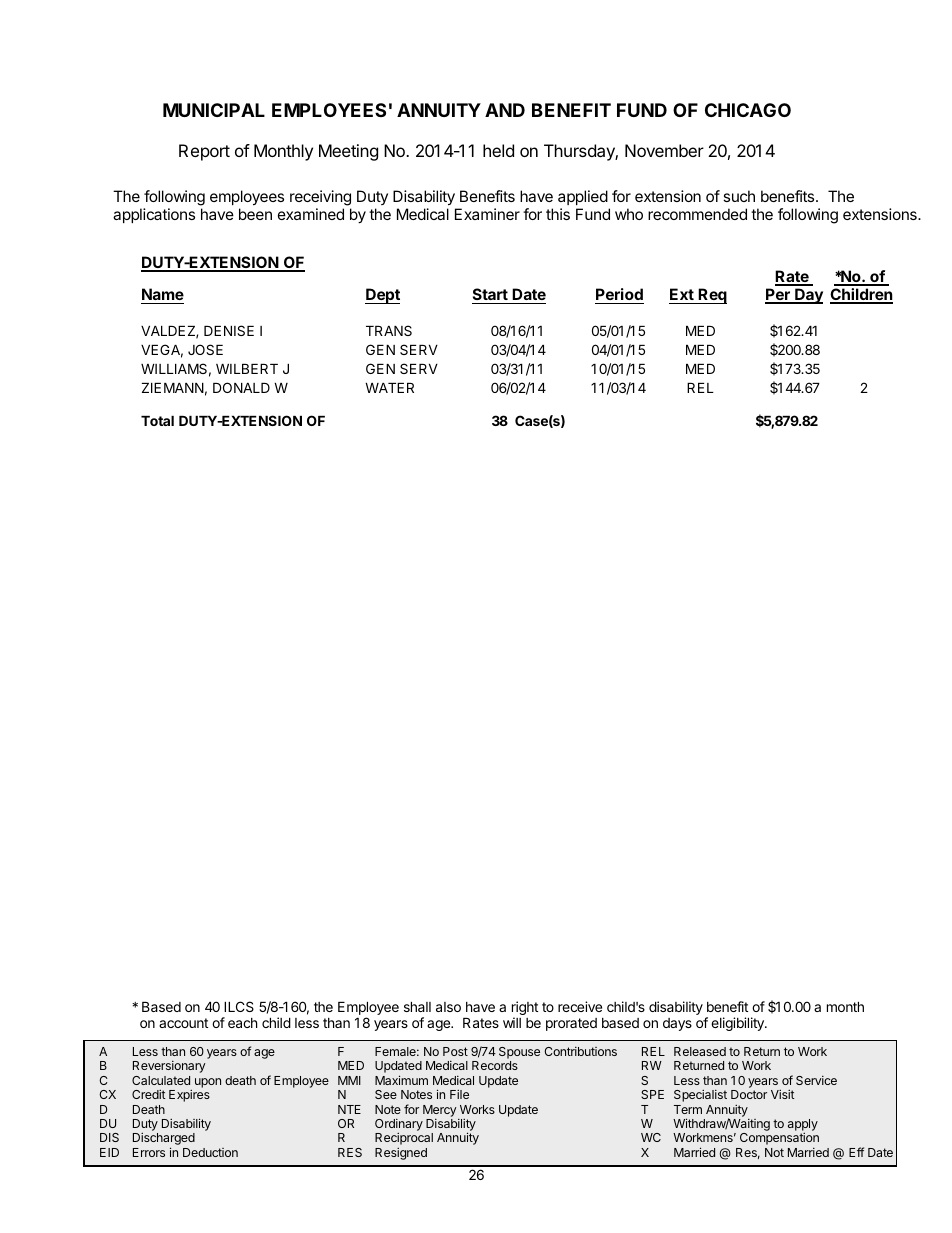  I want to click on Report, so click(204, 152).
